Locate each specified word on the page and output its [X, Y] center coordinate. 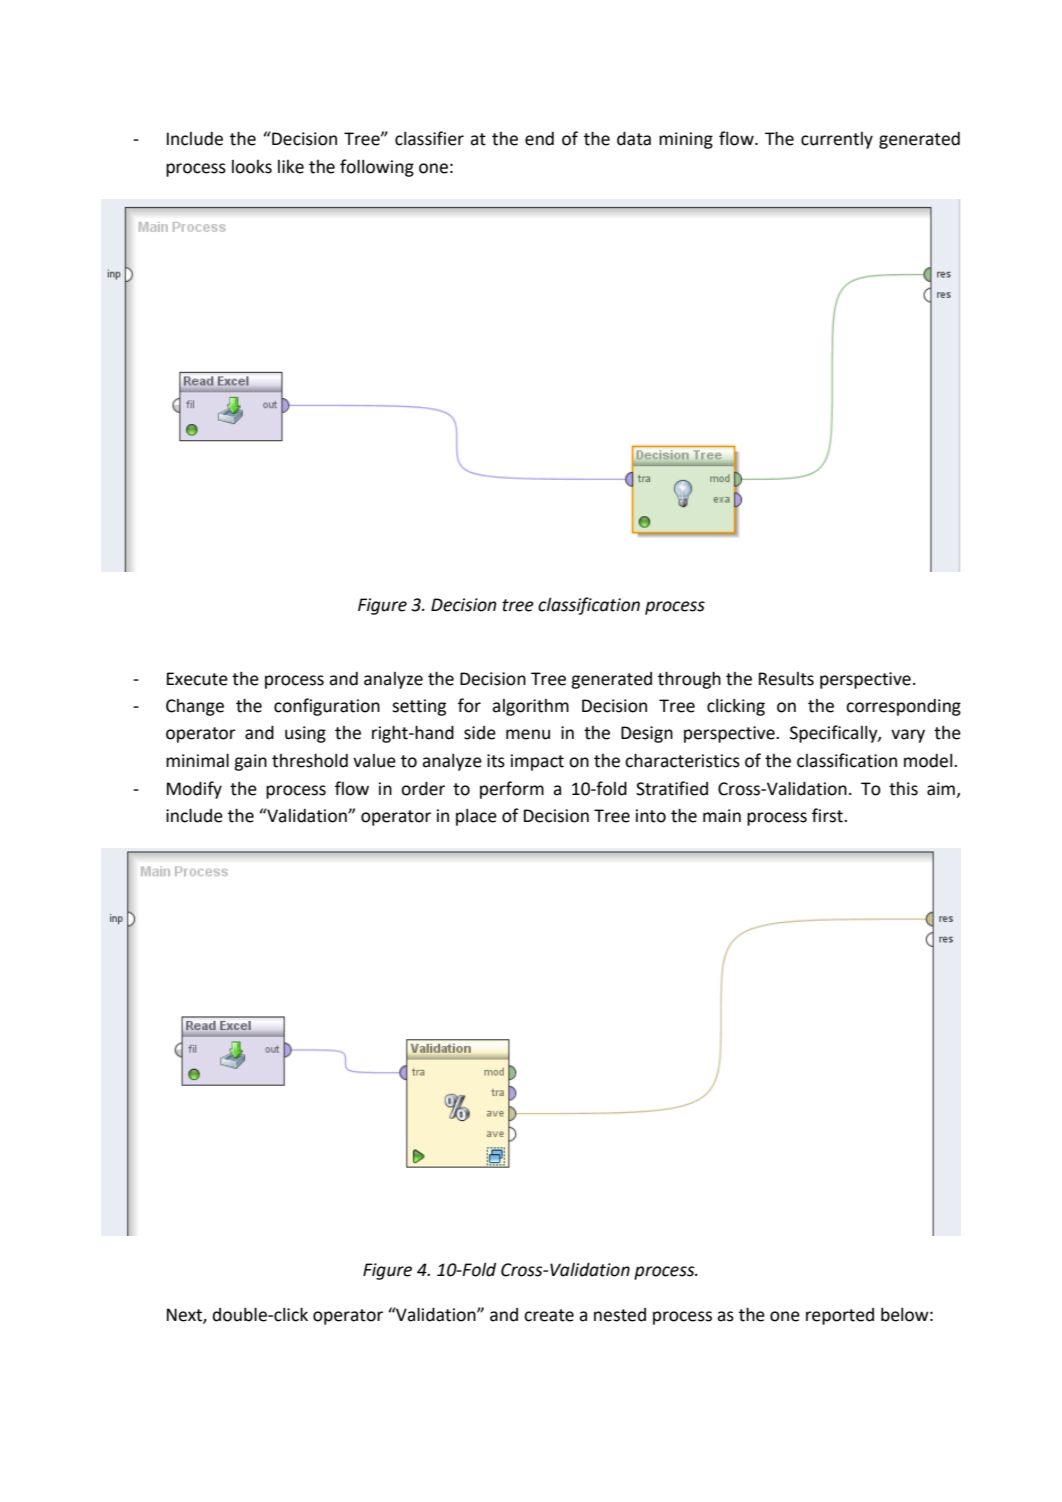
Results [786, 679]
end [539, 138]
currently [837, 140]
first [828, 815]
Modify [194, 790]
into [651, 816]
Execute [197, 679]
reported [840, 1316]
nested [620, 1315]
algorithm [530, 707]
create [549, 1315]
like [291, 167]
